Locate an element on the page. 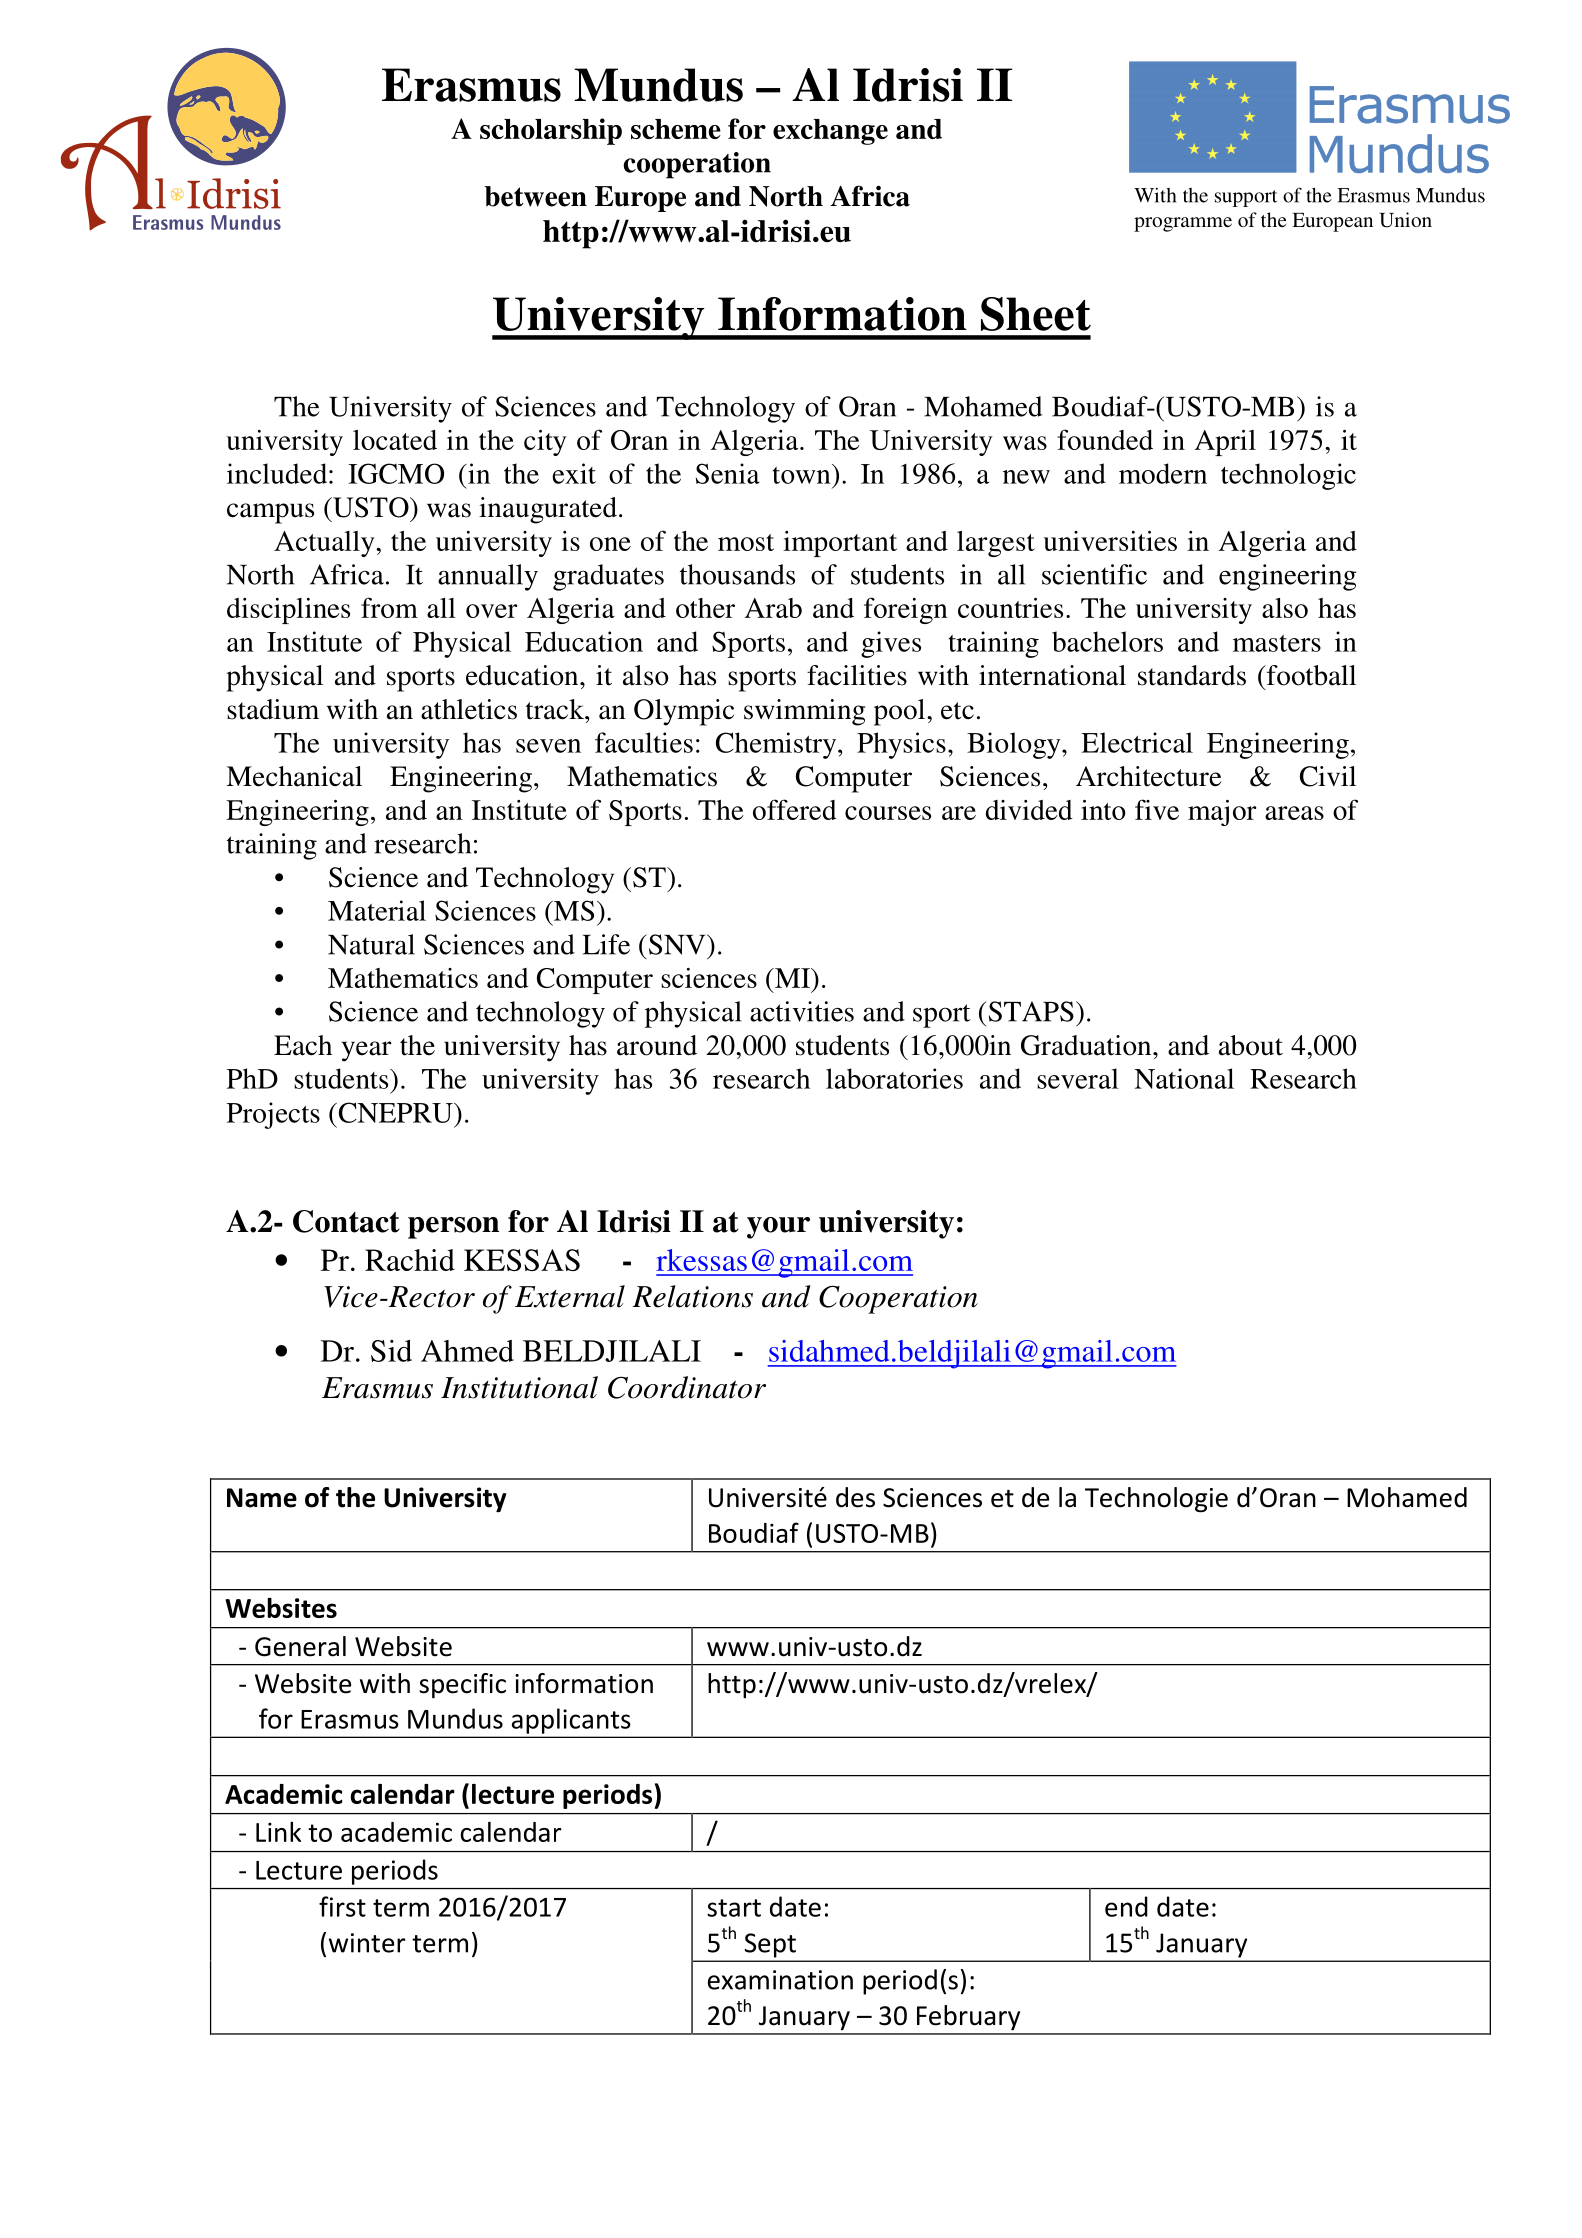 The image size is (1582, 2238). athletics is located at coordinates (469, 709).
